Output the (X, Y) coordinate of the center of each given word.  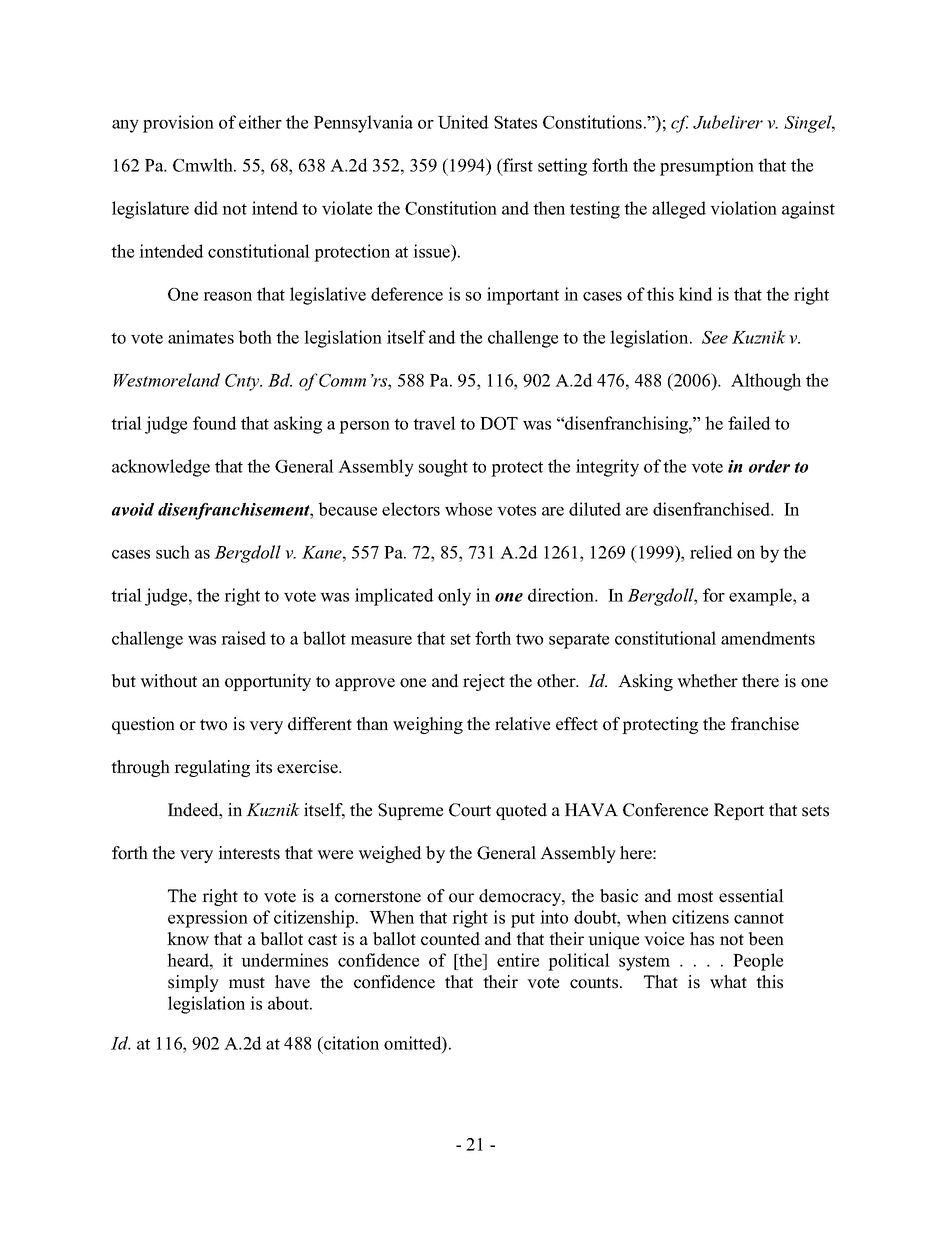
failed (749, 423)
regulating (212, 768)
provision (178, 124)
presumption (707, 167)
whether (707, 681)
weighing (428, 725)
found (215, 423)
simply (193, 983)
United (463, 122)
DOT (499, 423)
